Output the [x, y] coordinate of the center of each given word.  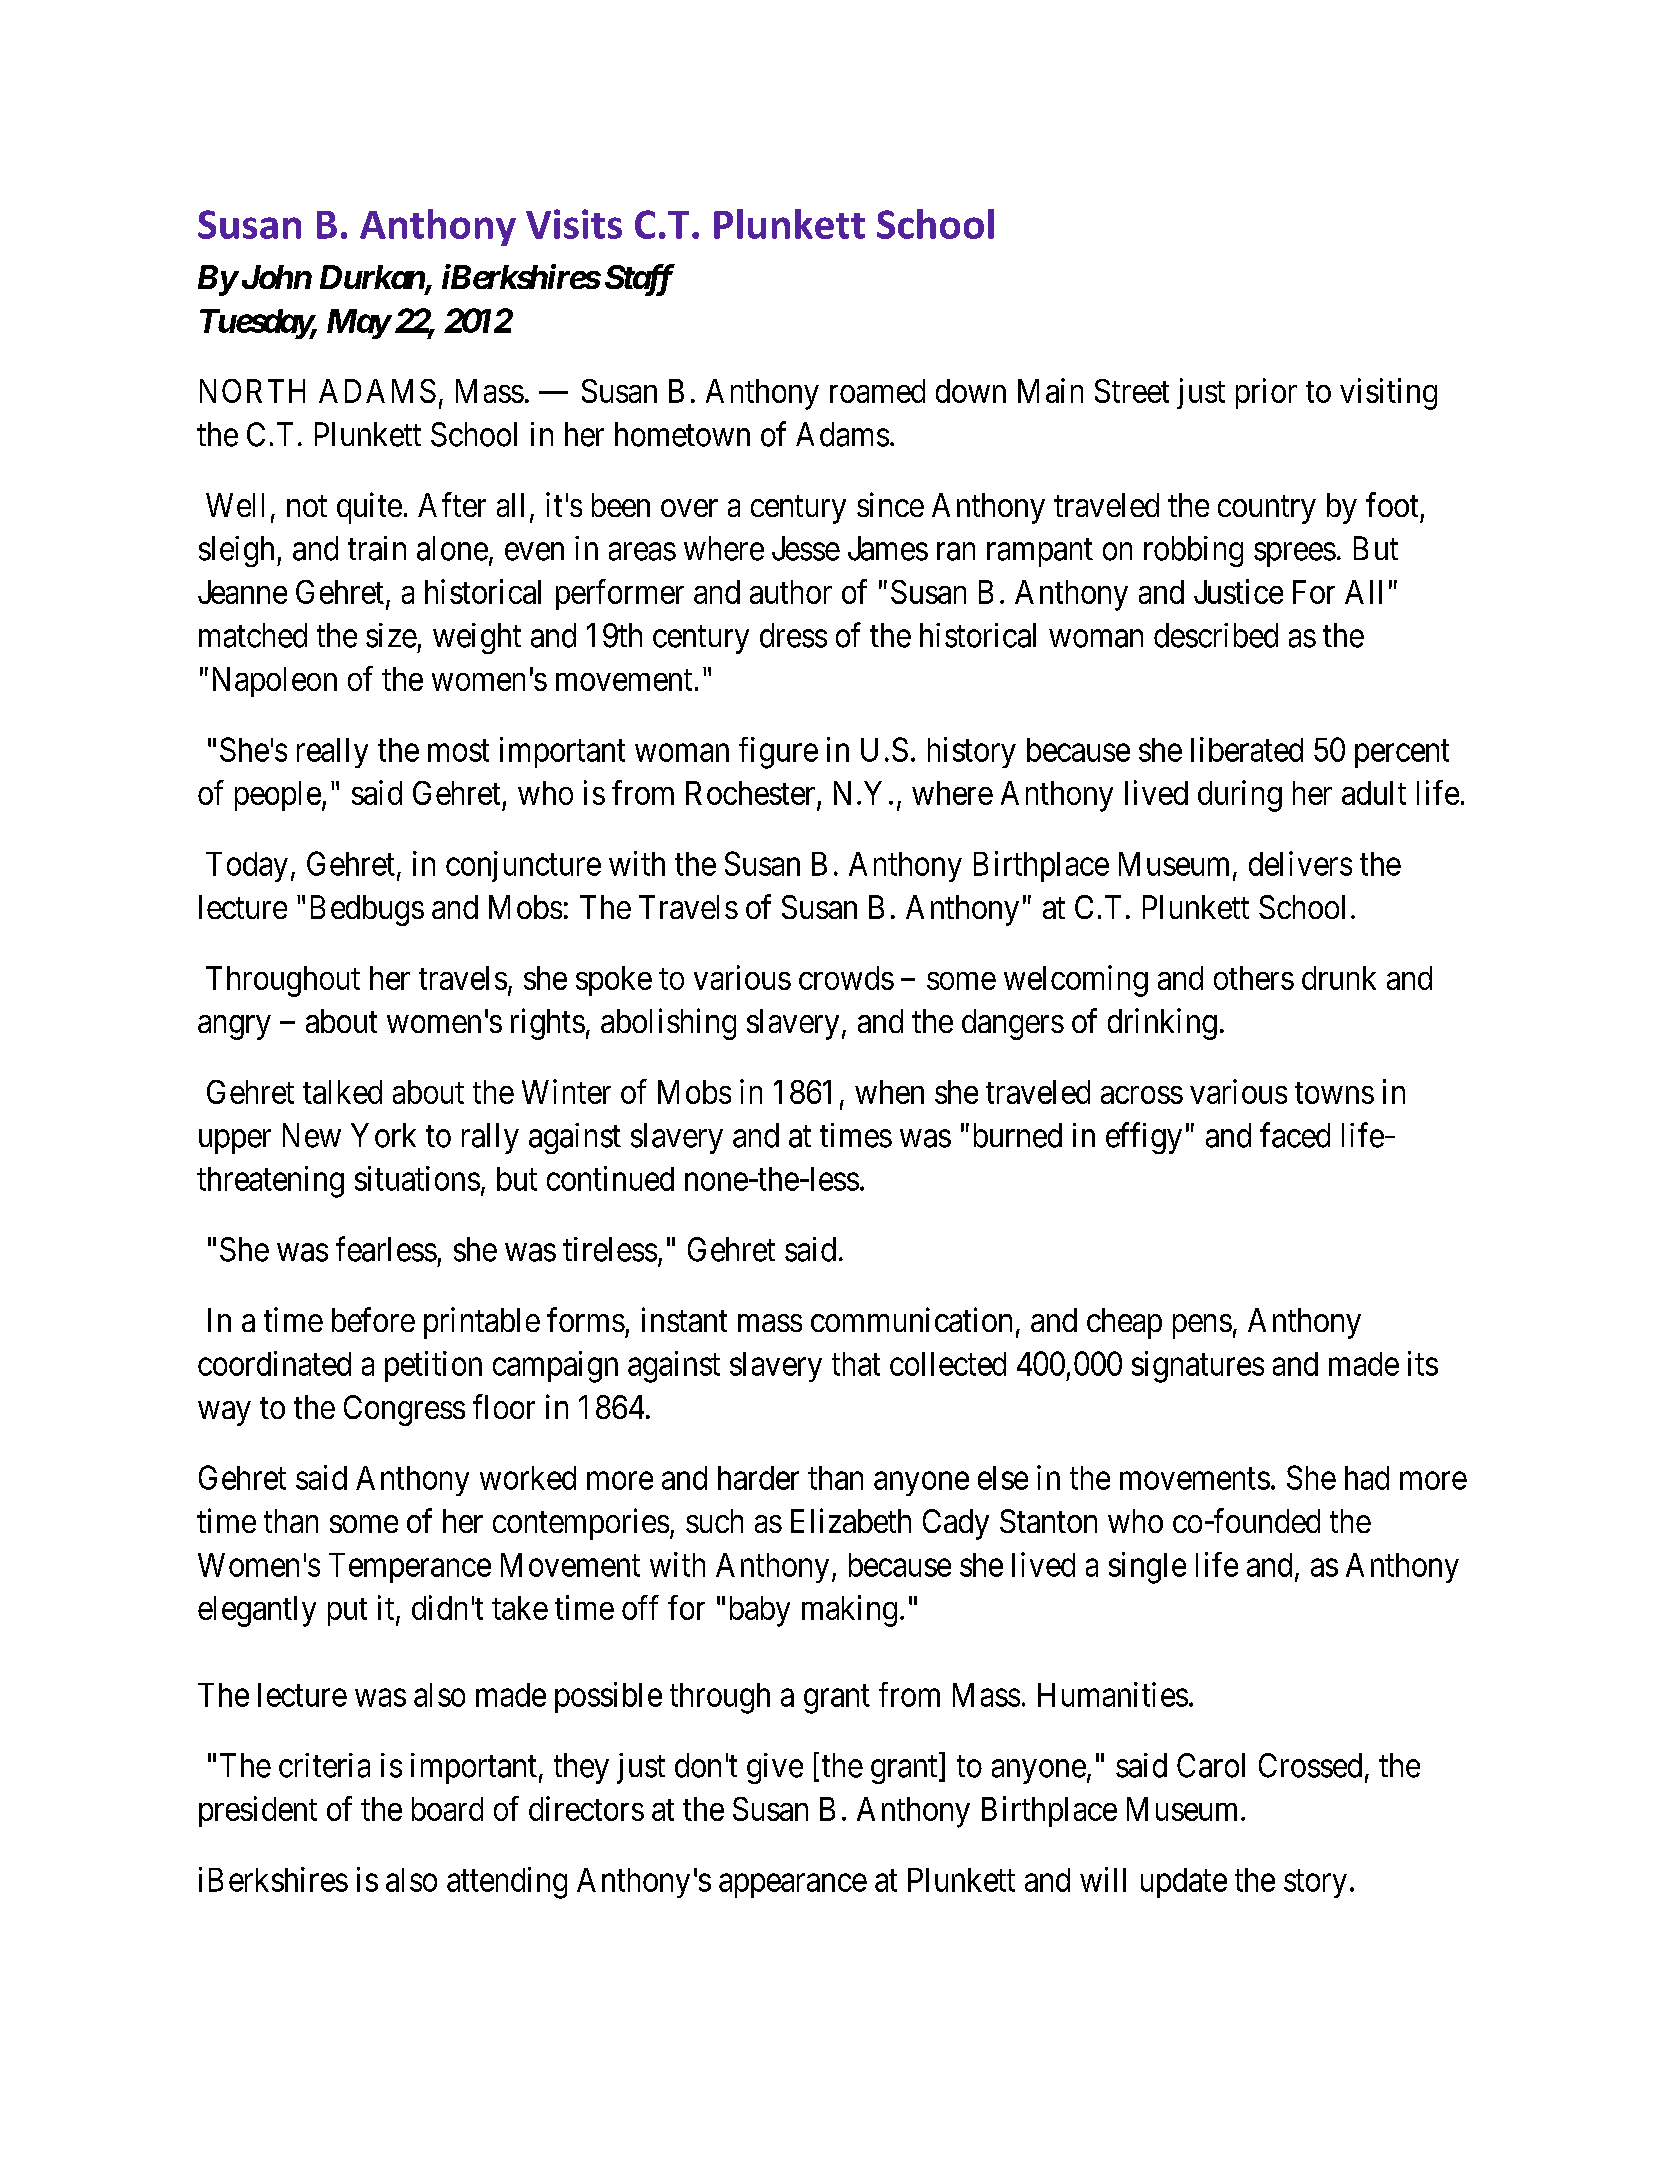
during [1240, 796]
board [447, 1809]
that [856, 1364]
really [332, 753]
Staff [640, 280]
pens [1202, 1327]
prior [1266, 393]
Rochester [750, 793]
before [373, 1319]
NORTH [252, 391]
